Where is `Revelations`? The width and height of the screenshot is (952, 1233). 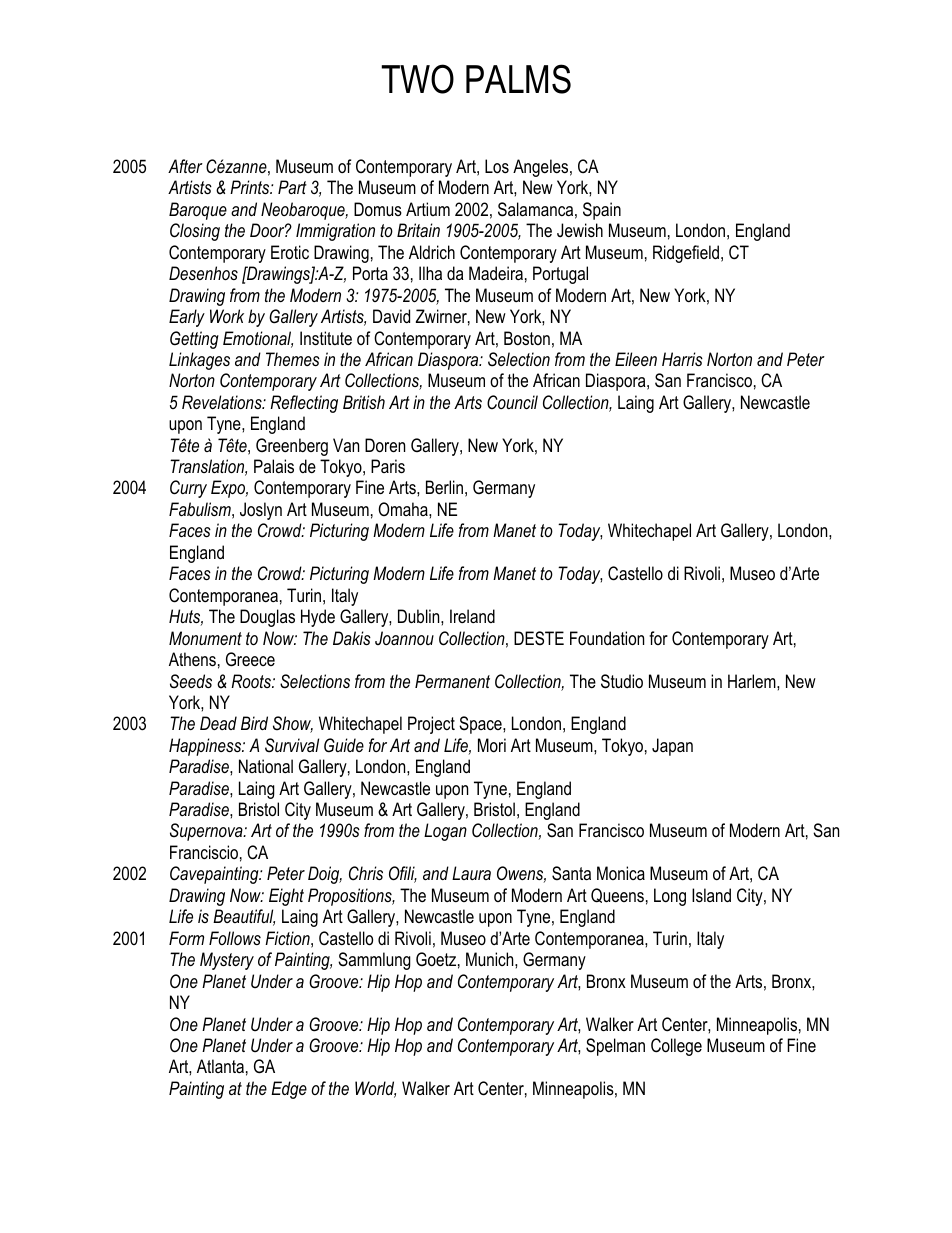
Revelations is located at coordinates (223, 402).
